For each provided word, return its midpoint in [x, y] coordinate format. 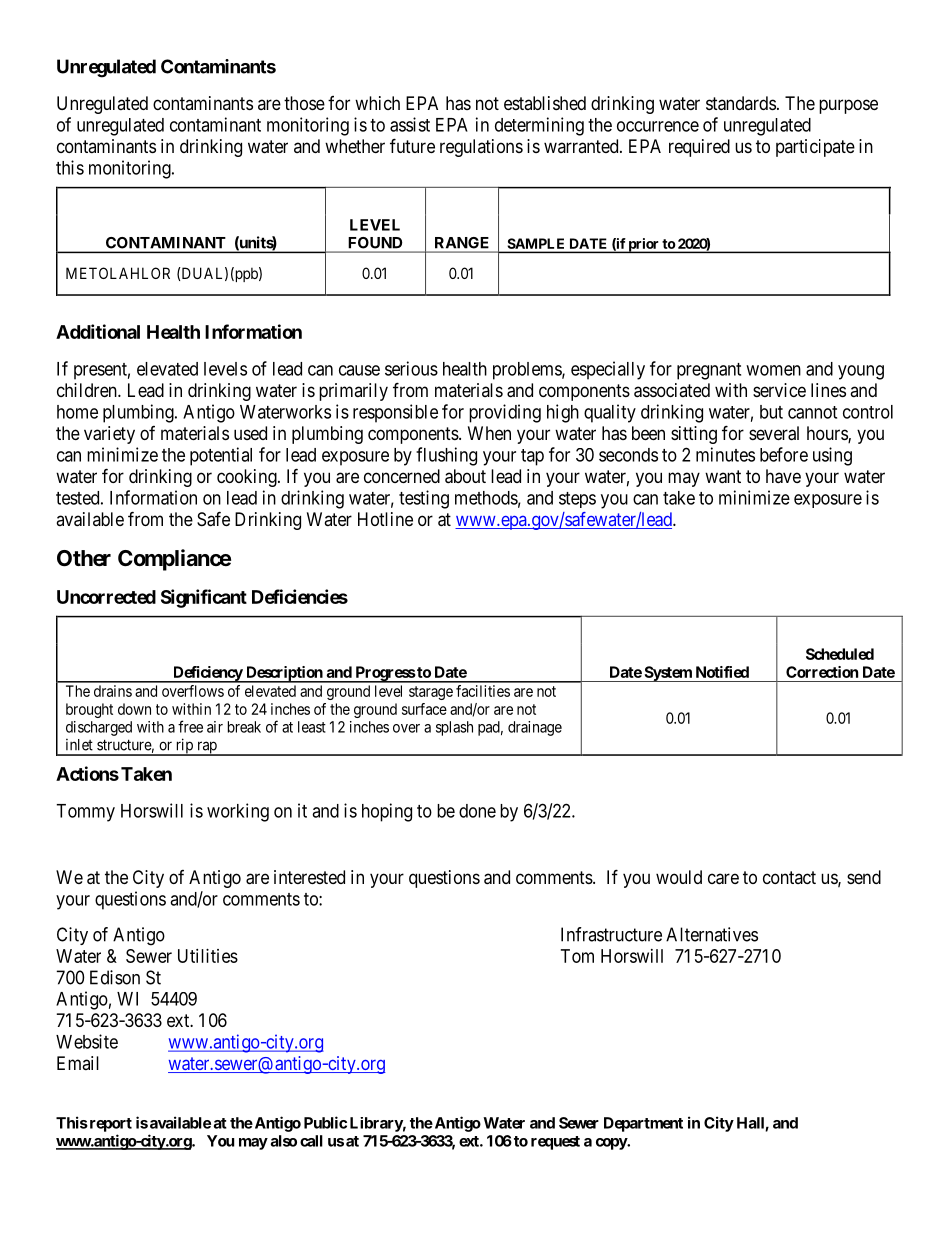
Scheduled [840, 654]
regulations [481, 148]
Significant [204, 598]
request [555, 1143]
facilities [483, 691]
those [304, 103]
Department [643, 1124]
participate [815, 148]
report [109, 1125]
